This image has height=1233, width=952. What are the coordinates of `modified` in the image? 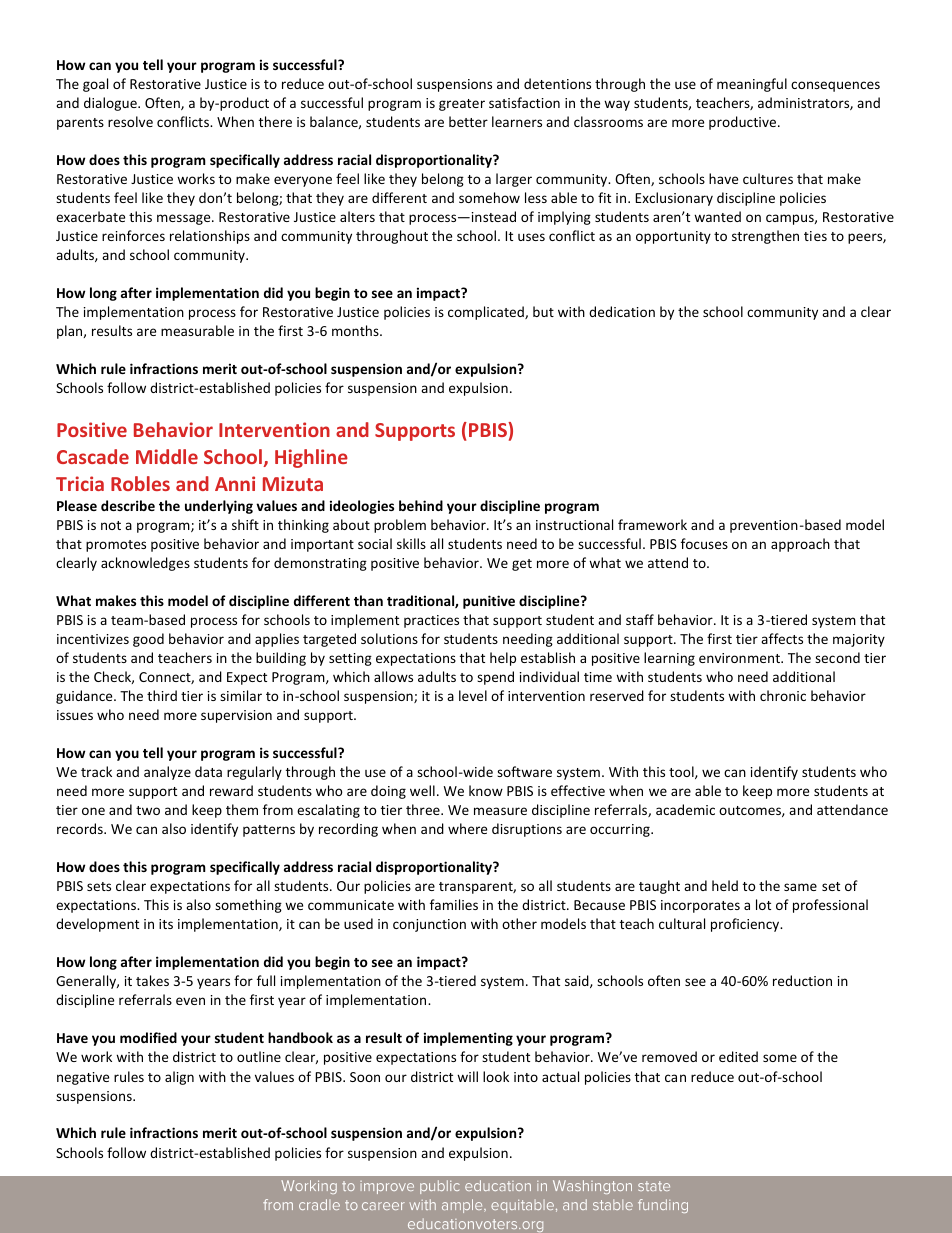 It's located at (148, 1037).
